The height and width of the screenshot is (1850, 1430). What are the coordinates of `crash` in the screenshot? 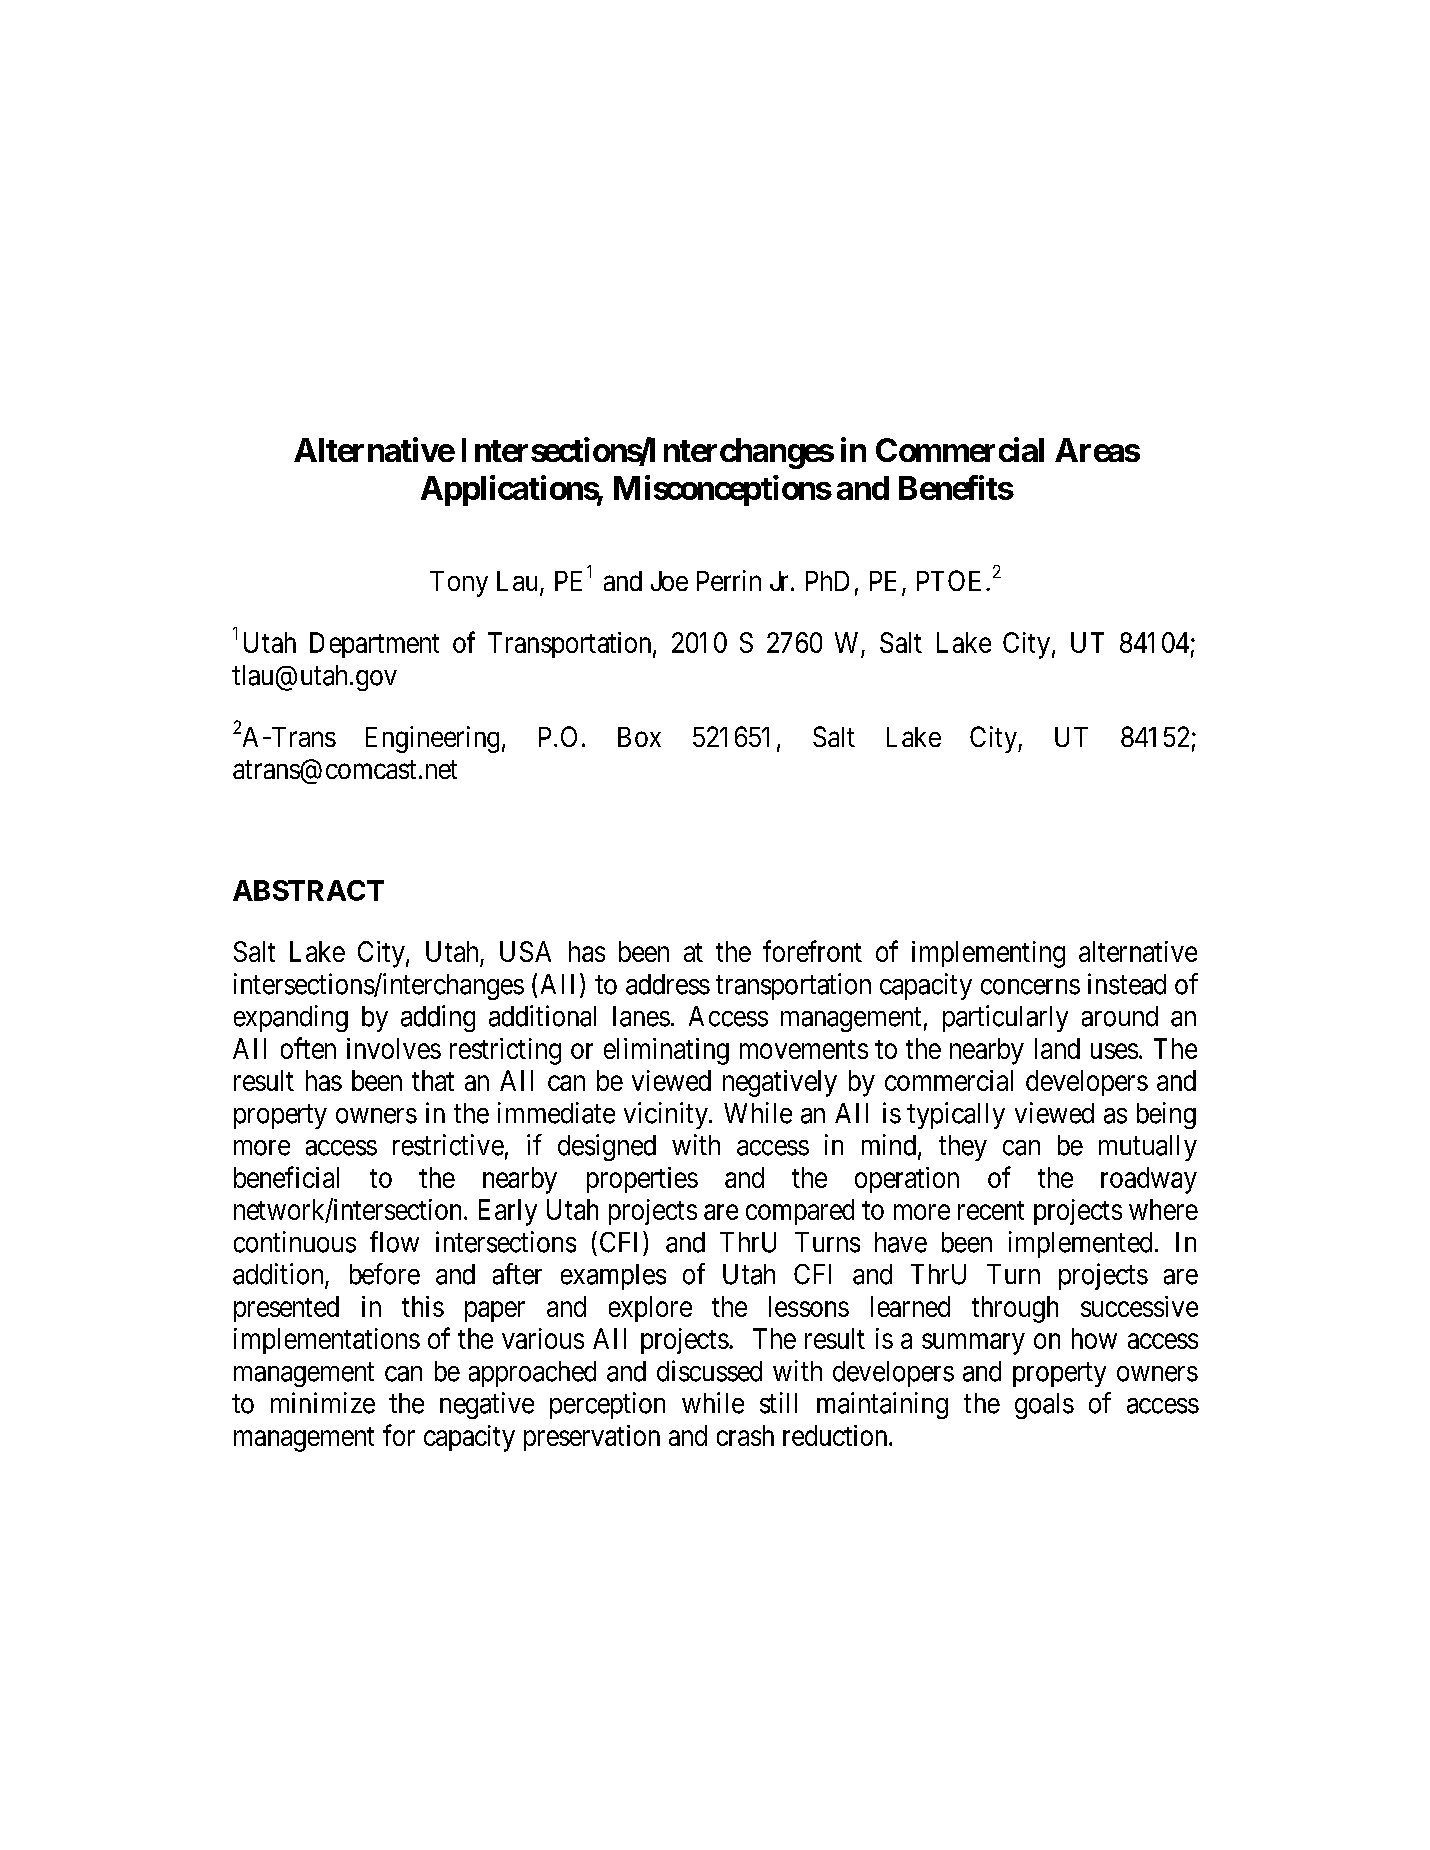 It's located at (745, 1435).
